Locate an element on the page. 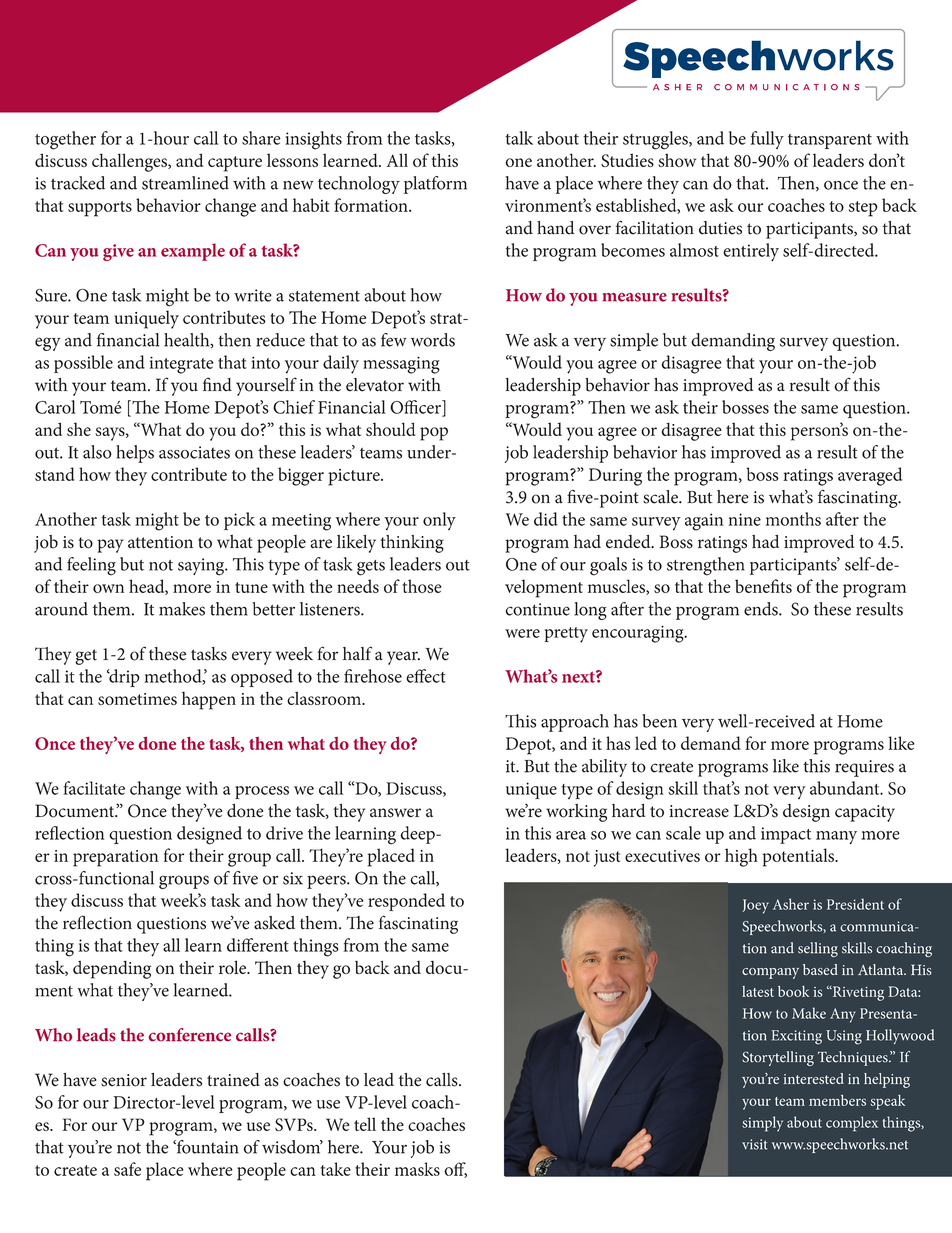  challenges is located at coordinates (130, 162).
